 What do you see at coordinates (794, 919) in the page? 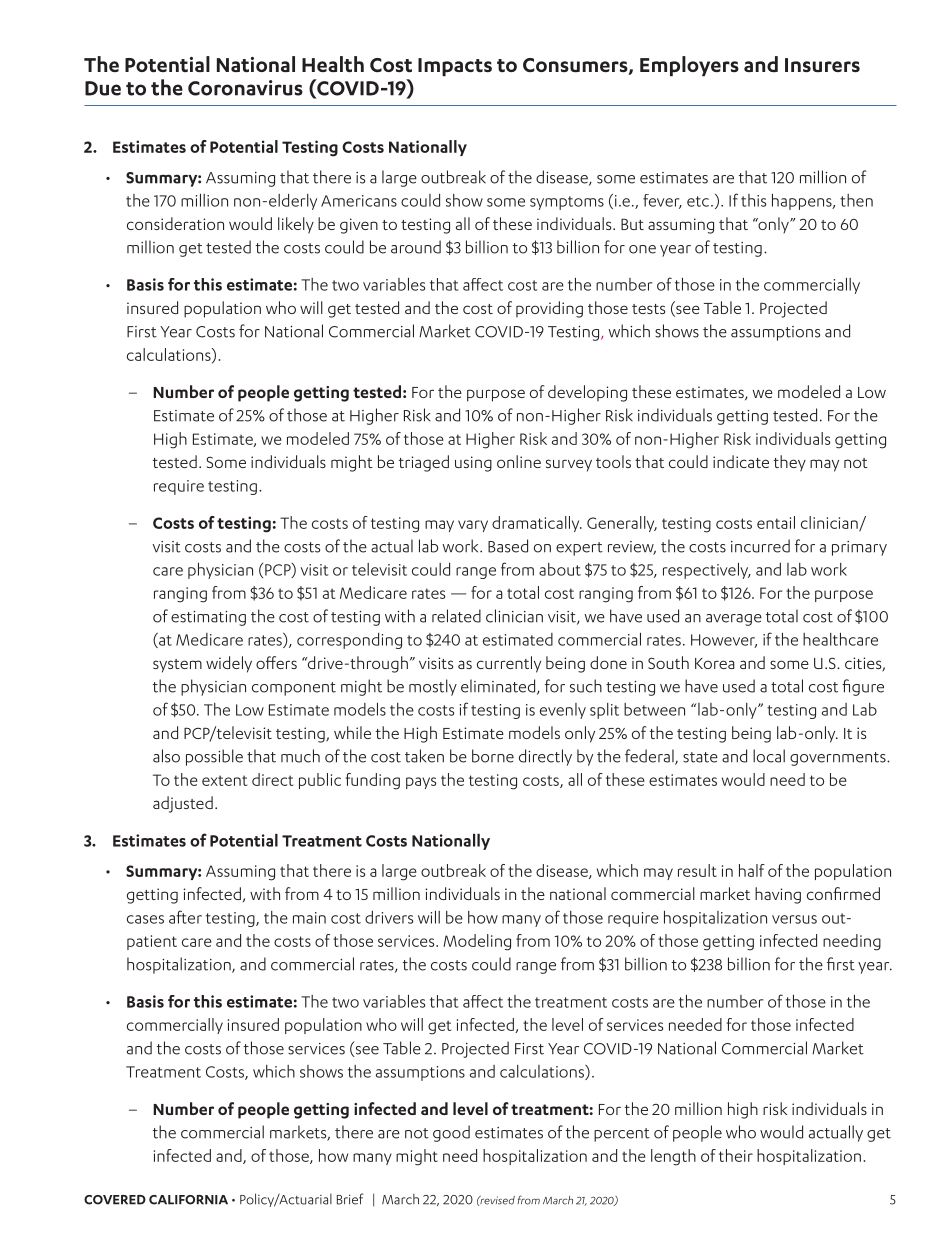
I see `versus` at bounding box center [794, 919].
